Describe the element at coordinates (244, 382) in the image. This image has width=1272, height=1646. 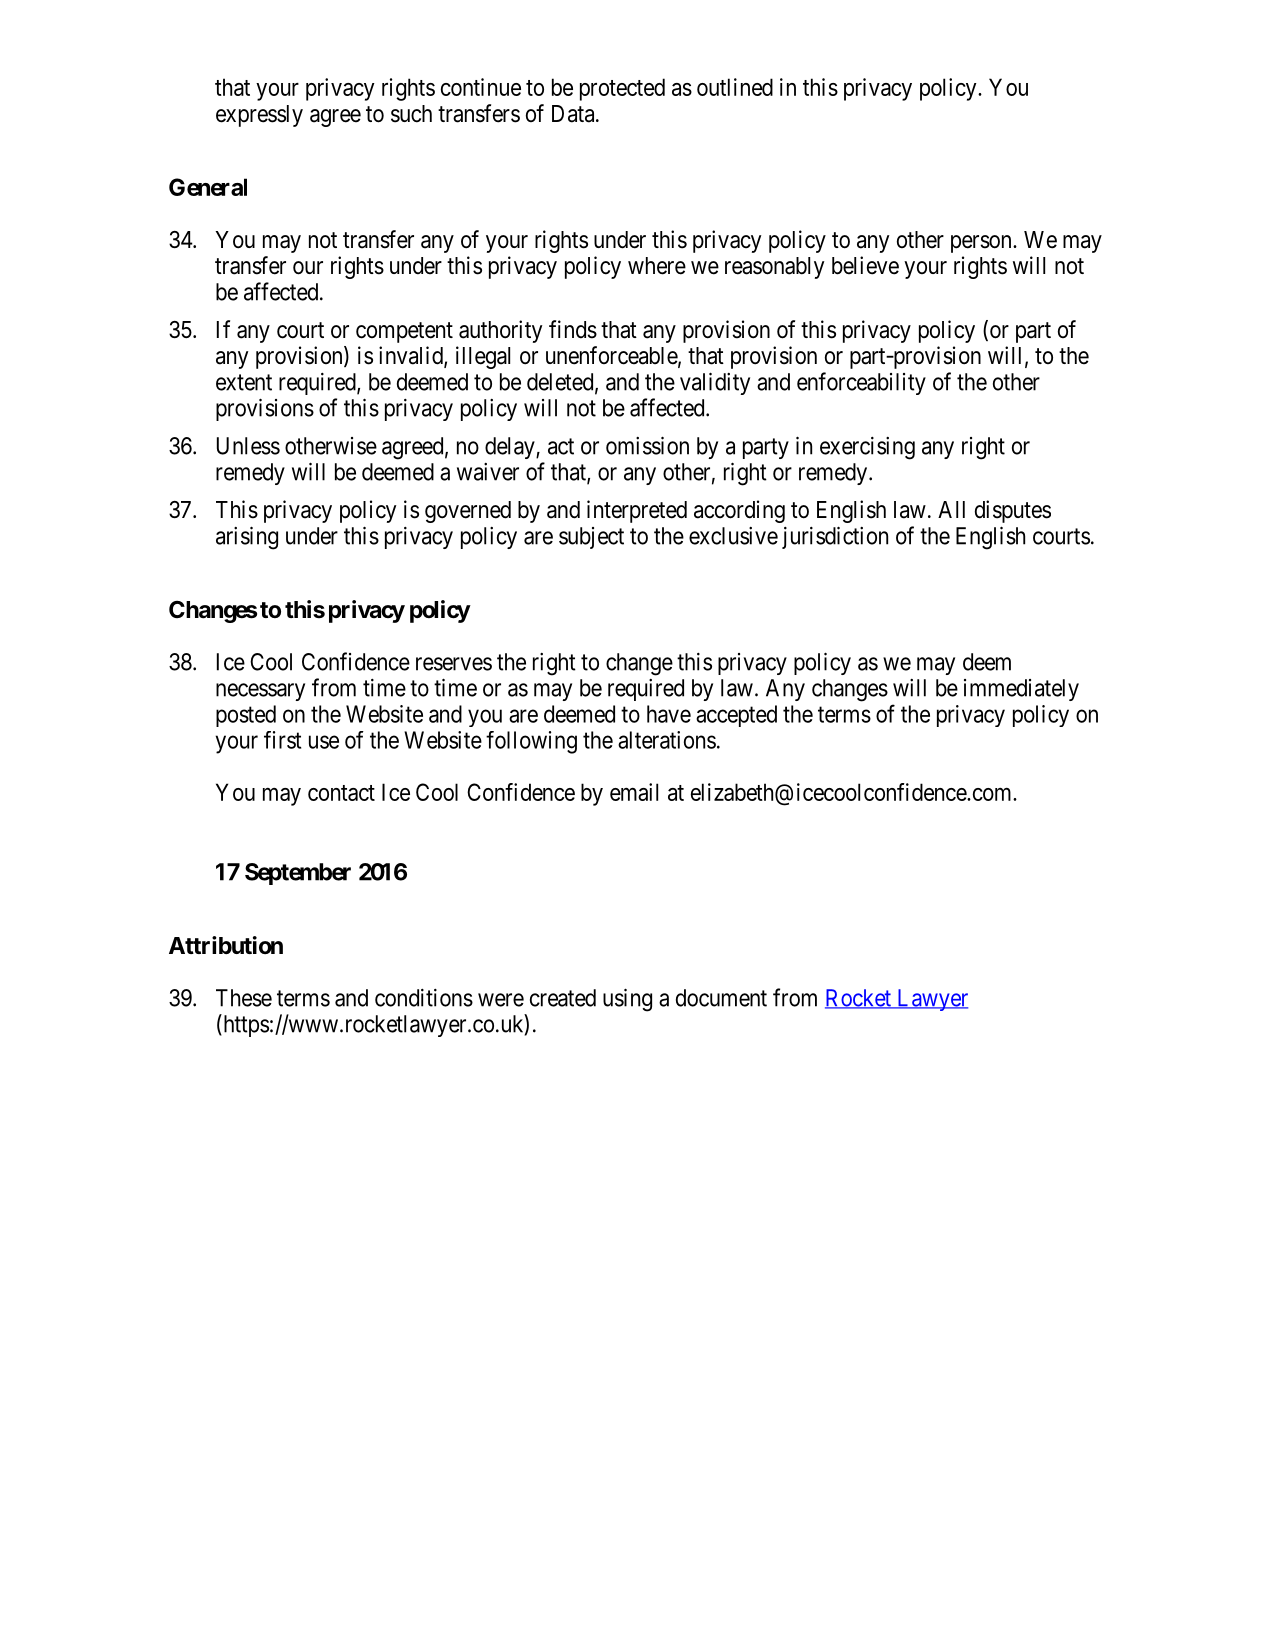
I see `extent` at that location.
